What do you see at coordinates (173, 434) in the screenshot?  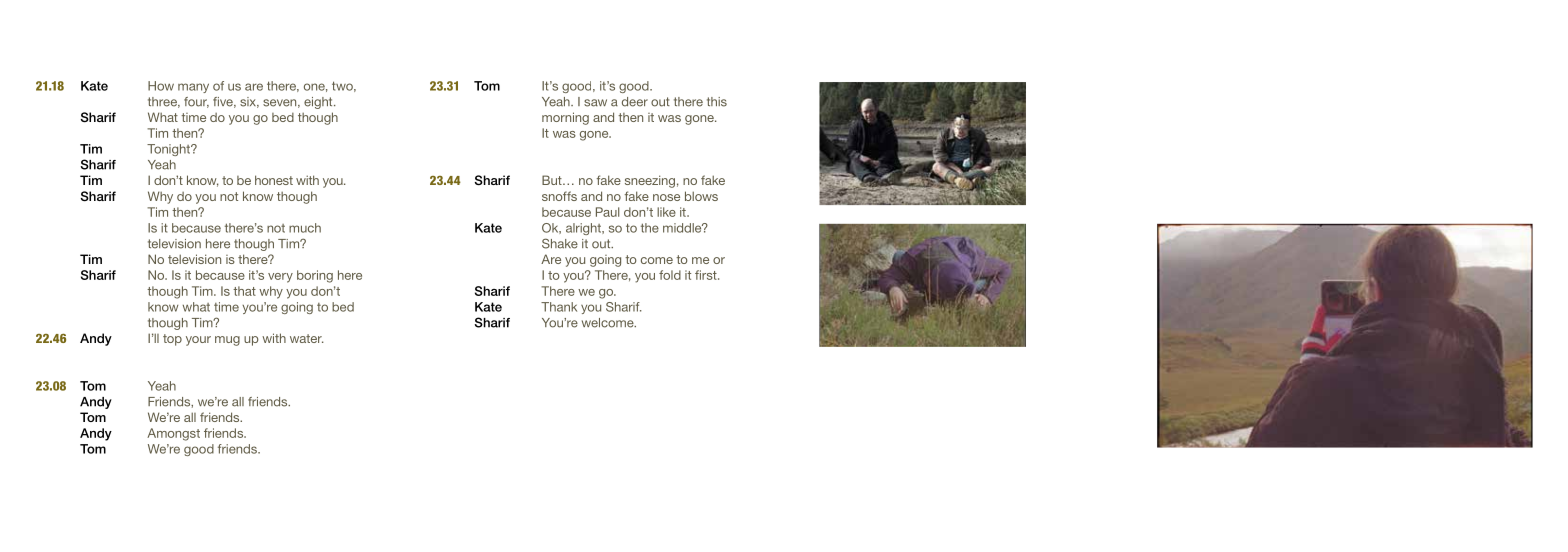 I see `Amongst` at bounding box center [173, 434].
